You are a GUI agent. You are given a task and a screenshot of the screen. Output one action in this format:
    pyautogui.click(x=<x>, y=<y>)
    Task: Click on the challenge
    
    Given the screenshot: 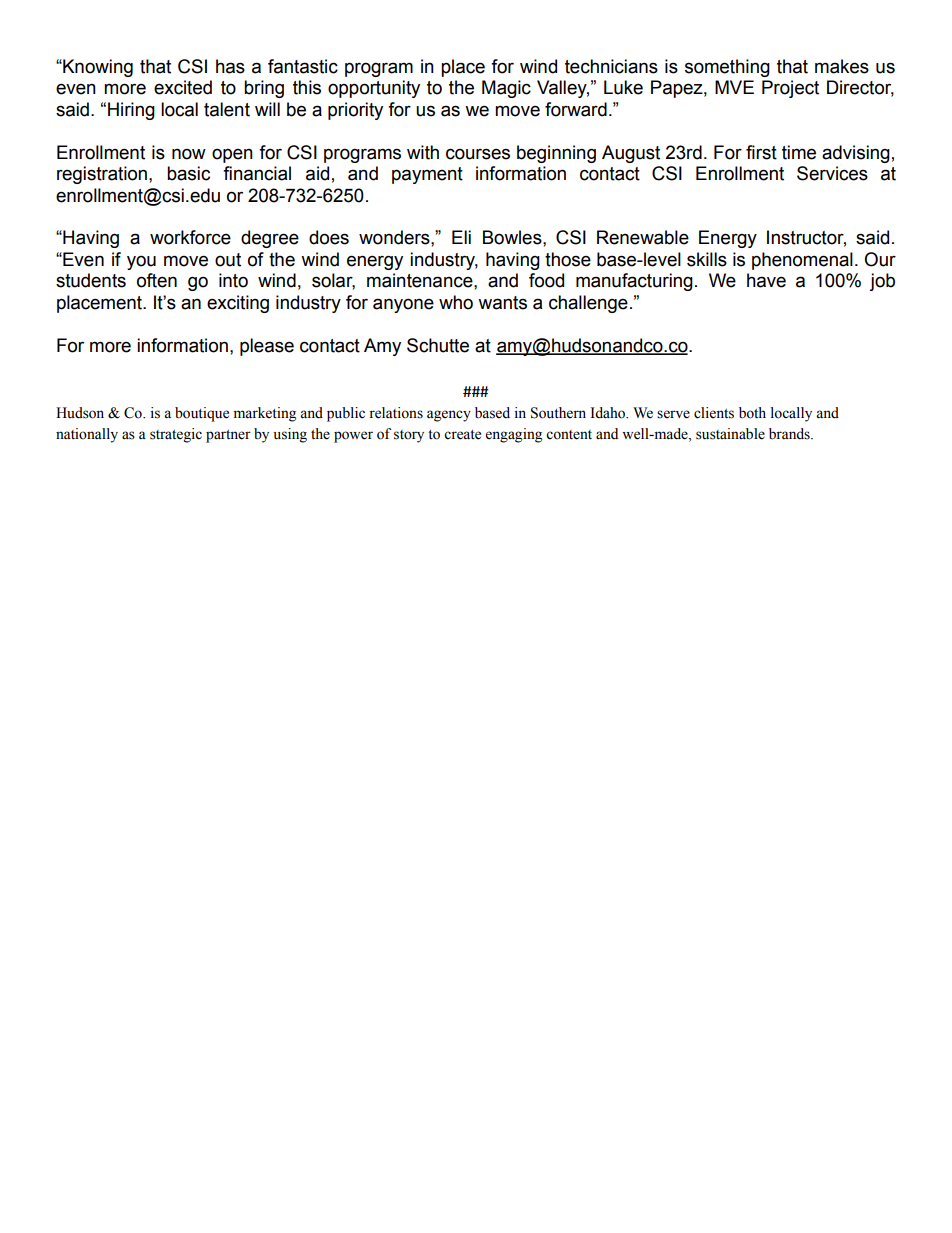 What is the action you would take?
    pyautogui.click(x=588, y=304)
